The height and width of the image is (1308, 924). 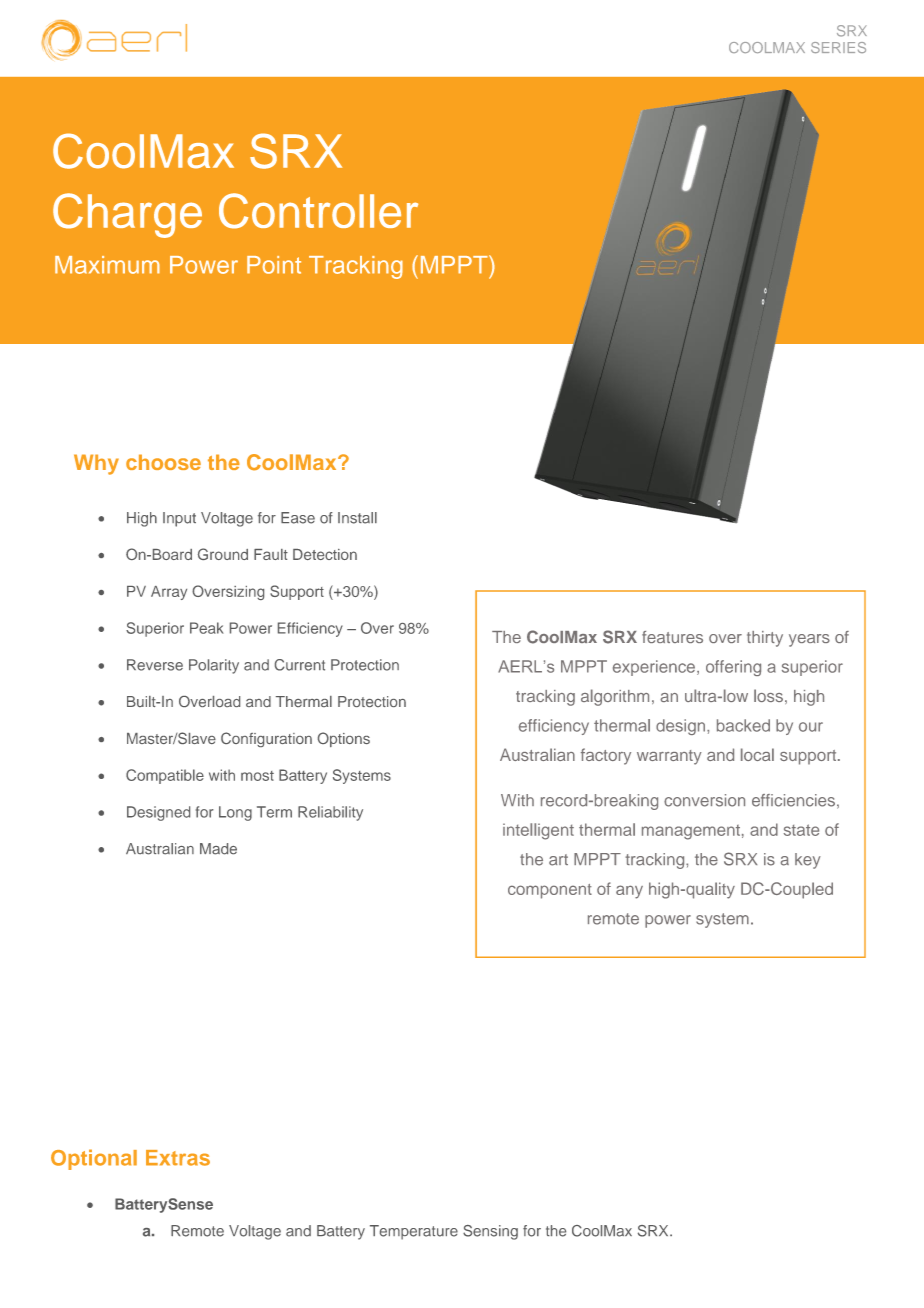 What do you see at coordinates (550, 891) in the image?
I see `component` at bounding box center [550, 891].
